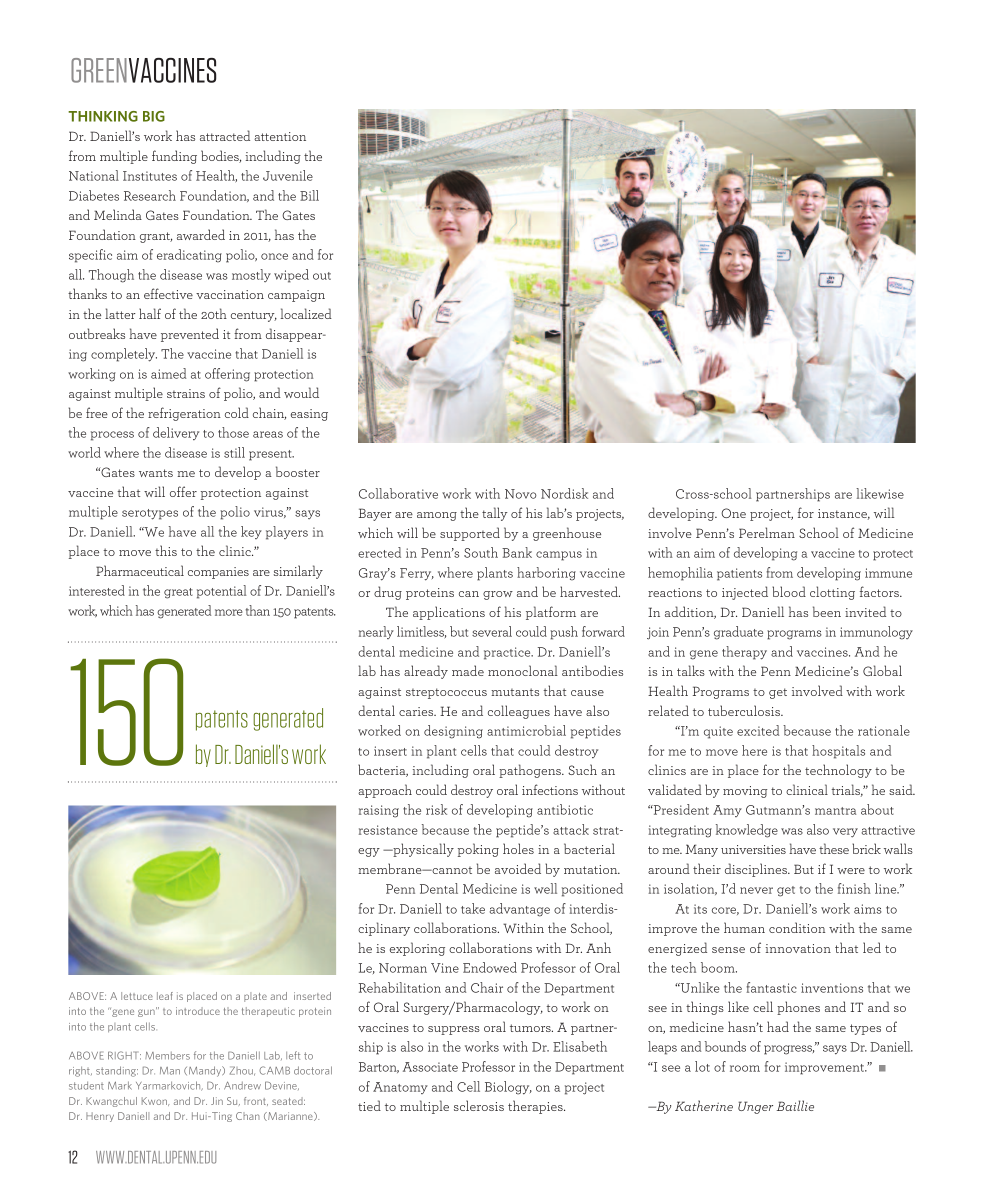 Image resolution: width=984 pixels, height=1204 pixels. Describe the element at coordinates (492, 631) in the image. I see `several` at that location.
